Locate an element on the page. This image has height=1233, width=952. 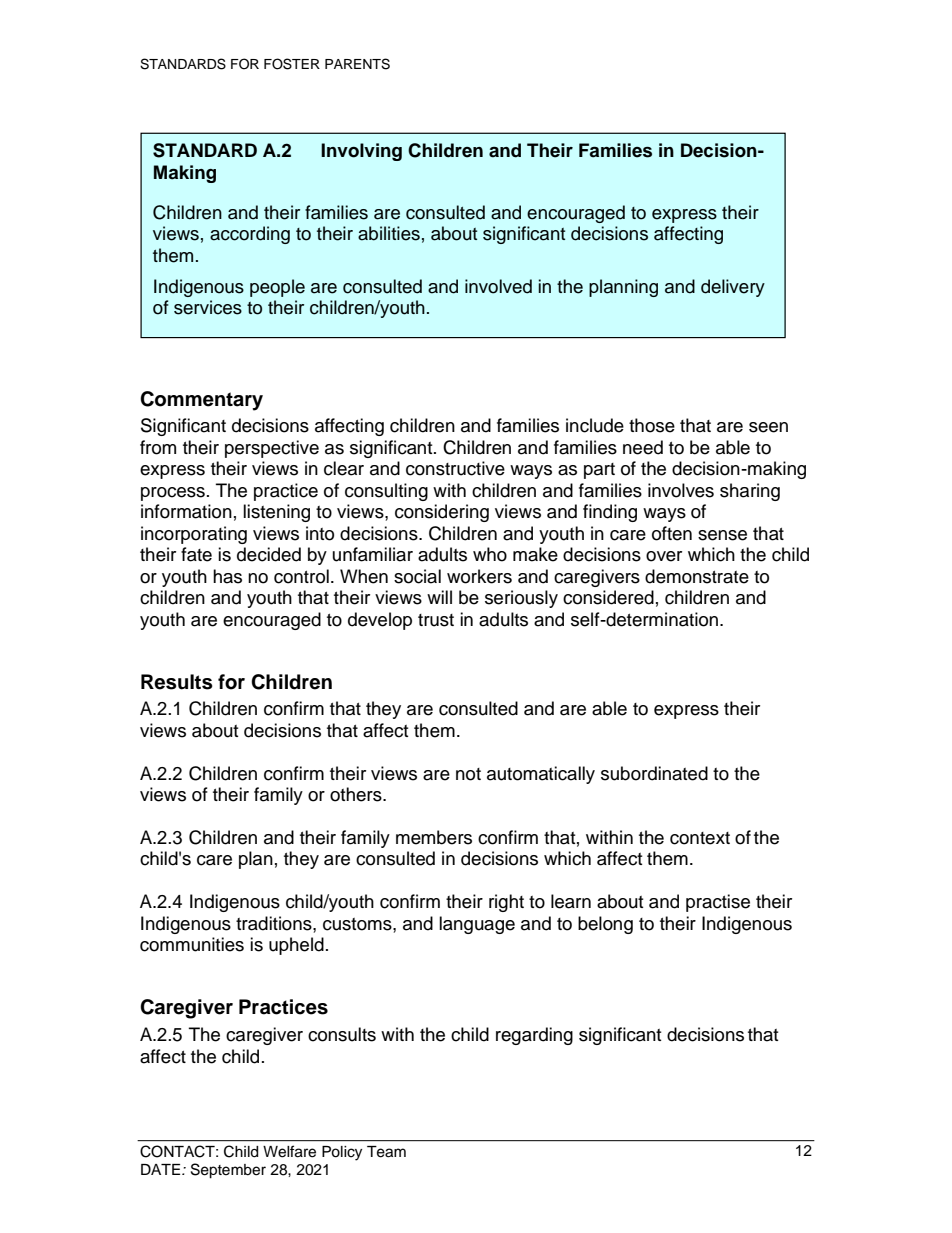
delivery is located at coordinates (733, 288).
